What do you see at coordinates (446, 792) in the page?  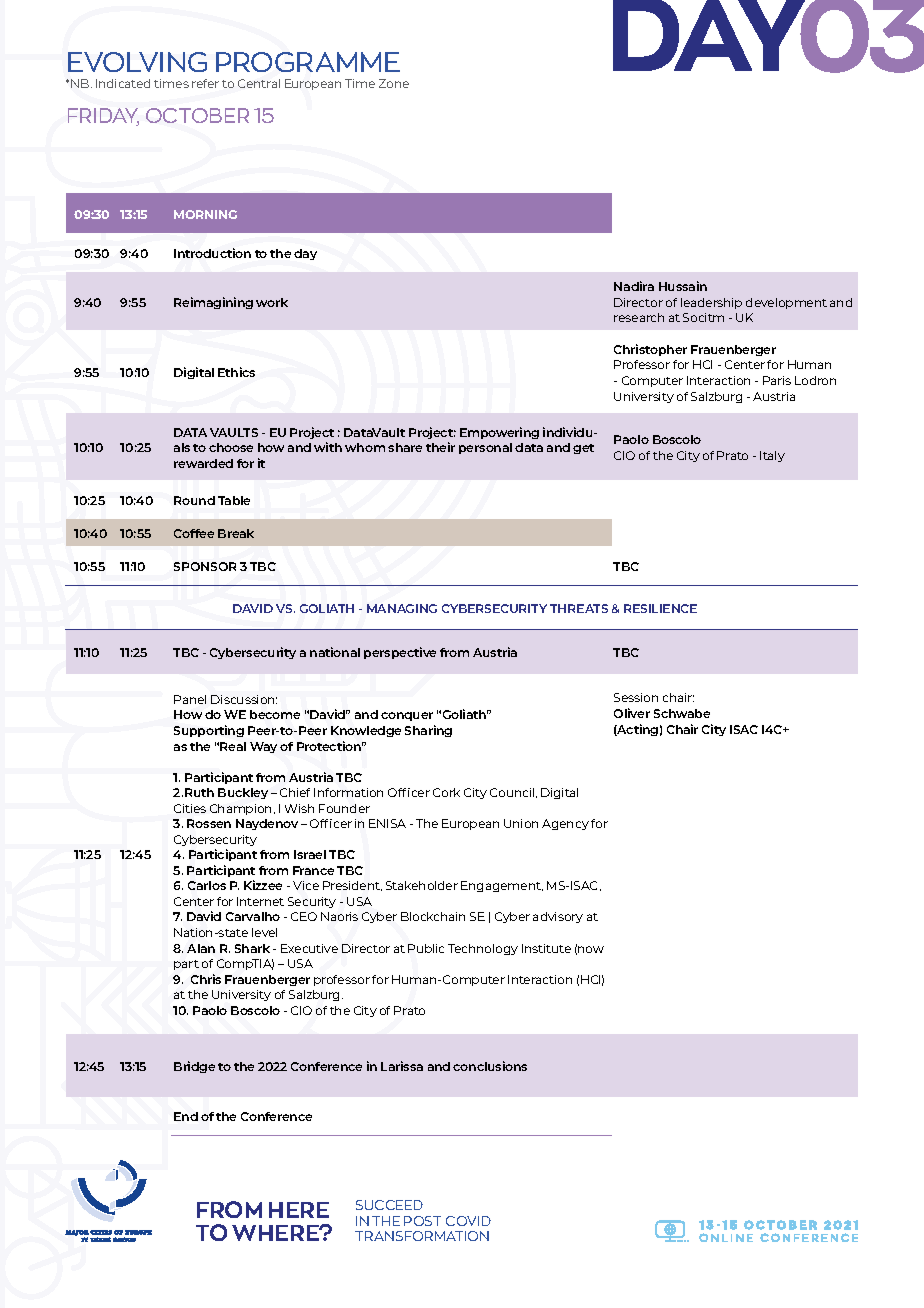 I see `Cork` at bounding box center [446, 792].
